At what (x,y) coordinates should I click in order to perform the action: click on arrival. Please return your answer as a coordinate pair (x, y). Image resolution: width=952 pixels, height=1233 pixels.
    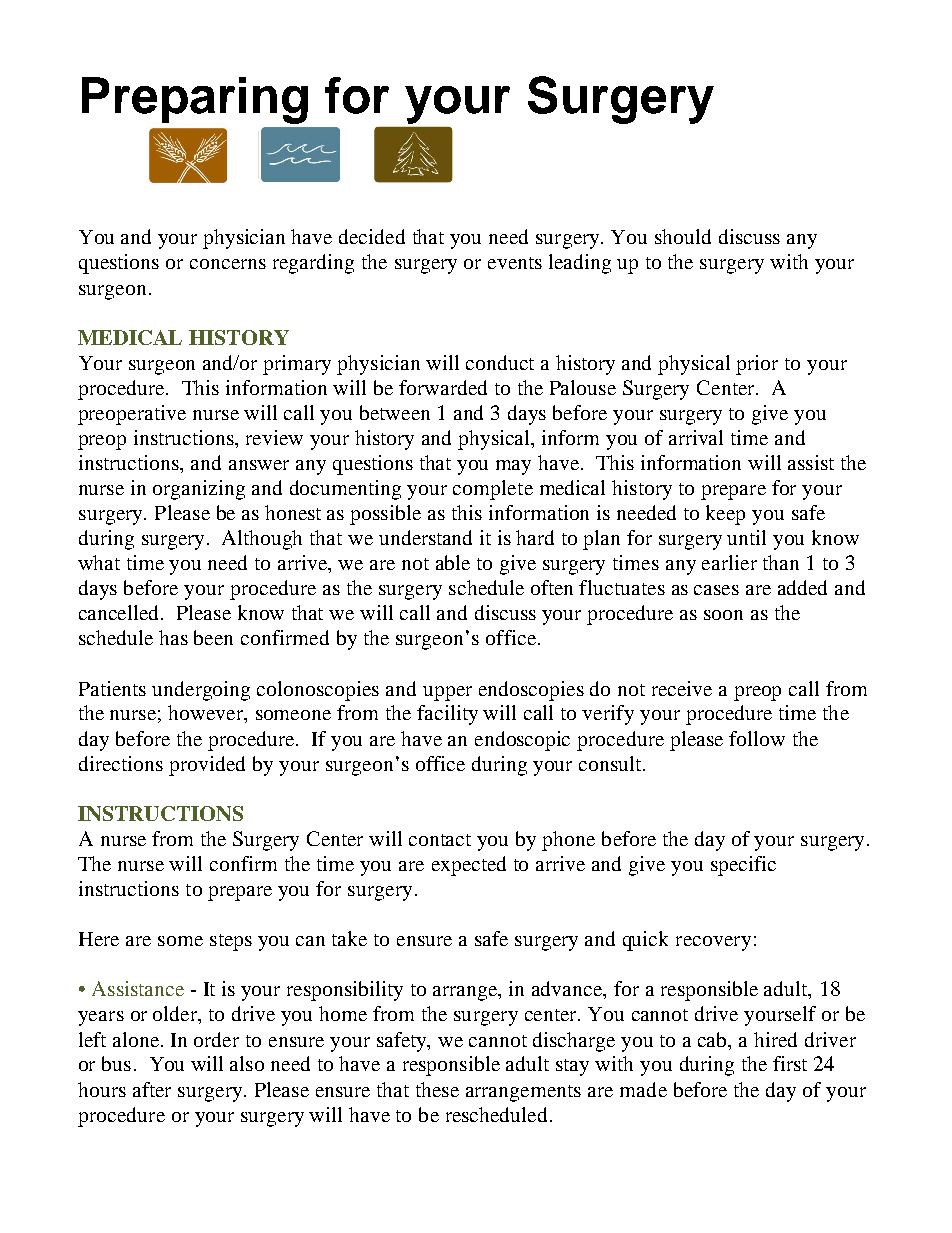
    Looking at the image, I should click on (696, 437).
